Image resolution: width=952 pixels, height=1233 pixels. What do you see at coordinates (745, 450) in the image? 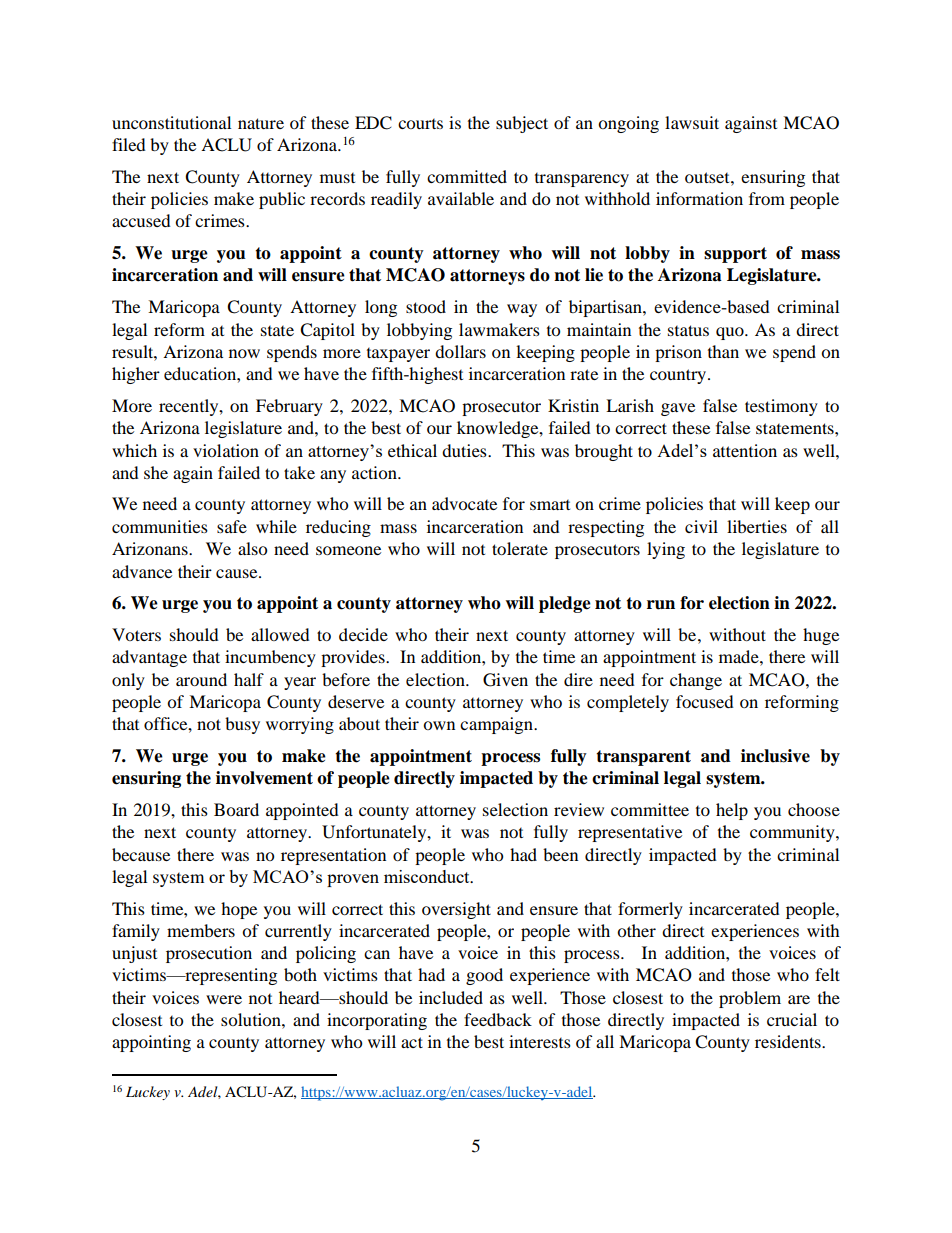
I see `attention` at bounding box center [745, 450].
